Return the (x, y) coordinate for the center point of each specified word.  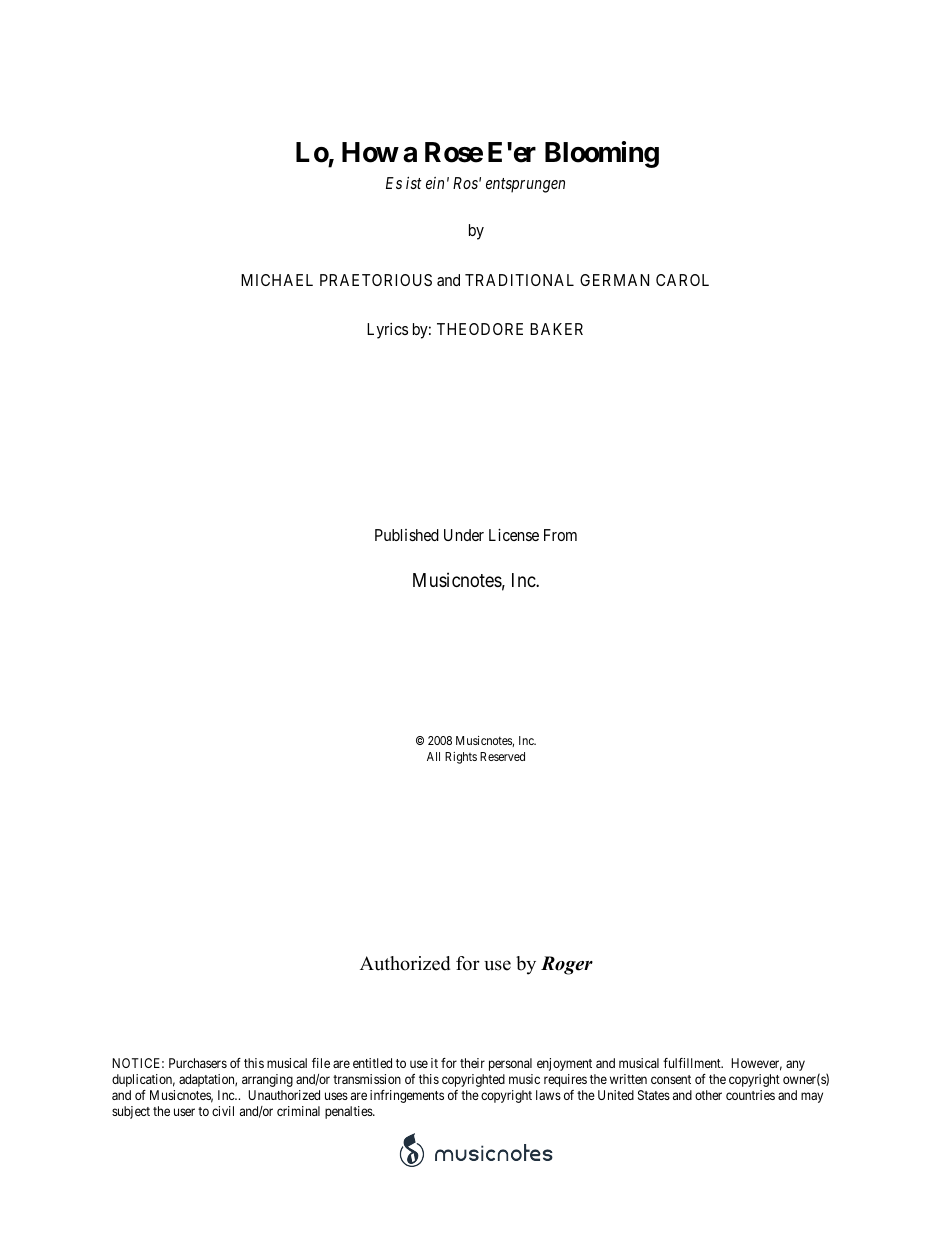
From (560, 535)
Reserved (502, 756)
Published (407, 535)
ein (435, 183)
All (433, 756)
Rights (461, 758)
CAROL (682, 280)
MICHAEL (277, 280)
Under (464, 535)
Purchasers (198, 1063)
